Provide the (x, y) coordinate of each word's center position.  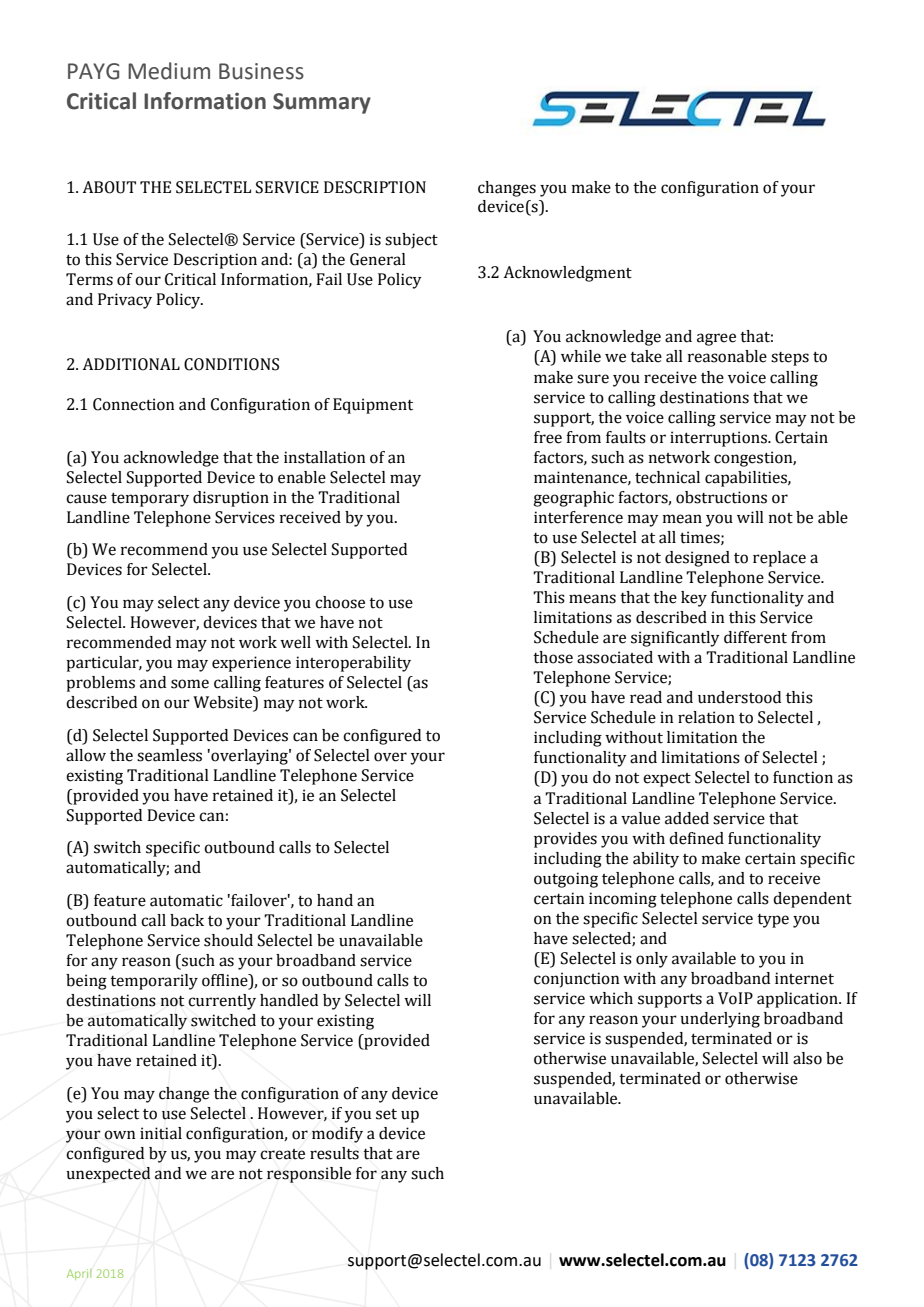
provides (565, 840)
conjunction (577, 980)
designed (697, 559)
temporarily (154, 982)
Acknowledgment (567, 274)
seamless (169, 755)
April (79, 1274)
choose (340, 602)
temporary (150, 500)
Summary (322, 103)
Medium (169, 71)
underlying (720, 1020)
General (378, 259)
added (687, 818)
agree (716, 339)
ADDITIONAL (131, 364)
